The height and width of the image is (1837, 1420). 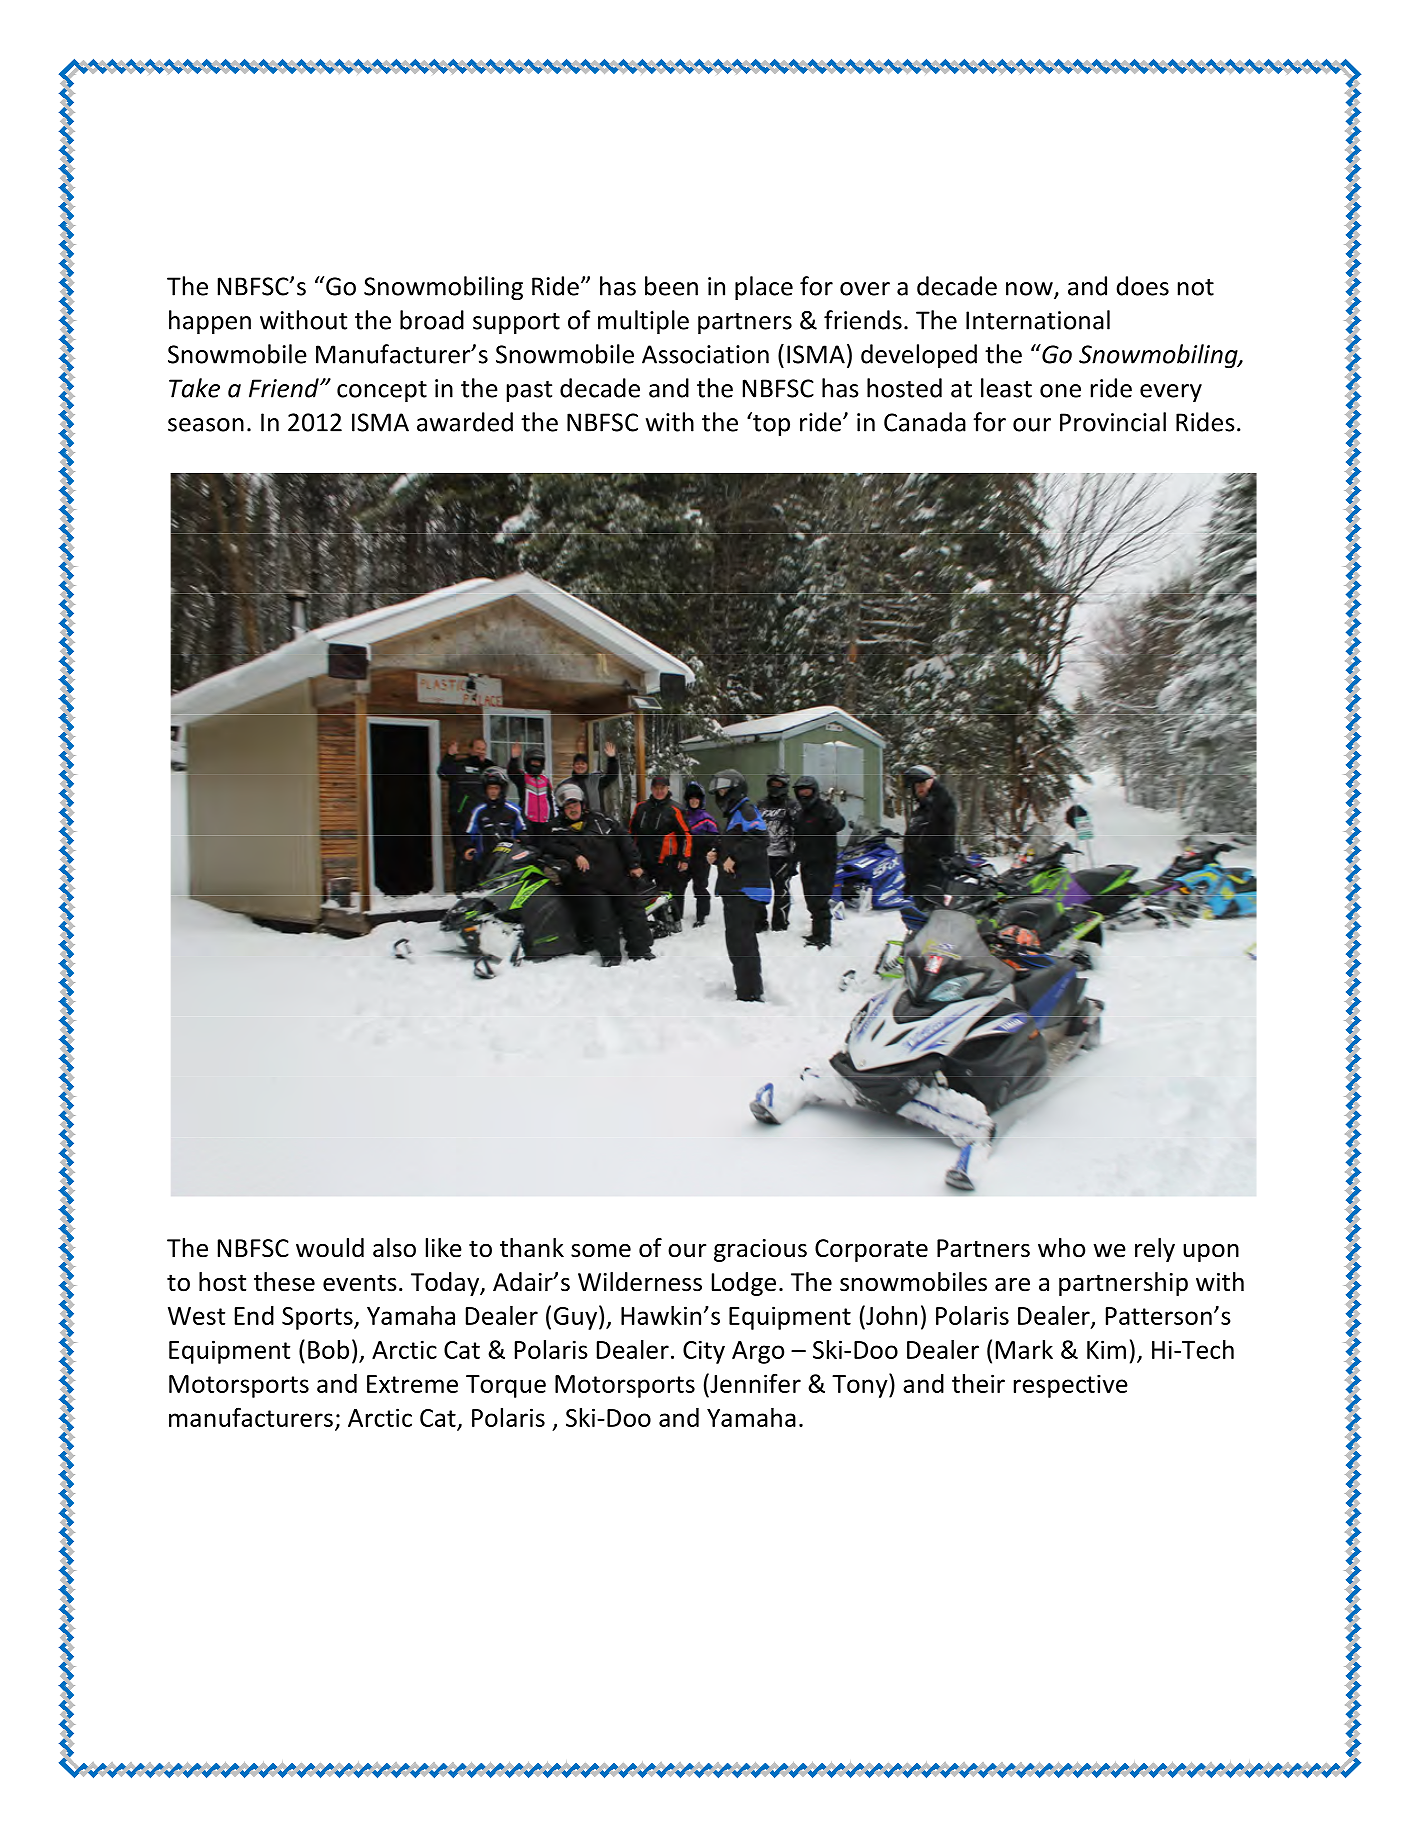 What do you see at coordinates (206, 425) in the image?
I see `season` at bounding box center [206, 425].
